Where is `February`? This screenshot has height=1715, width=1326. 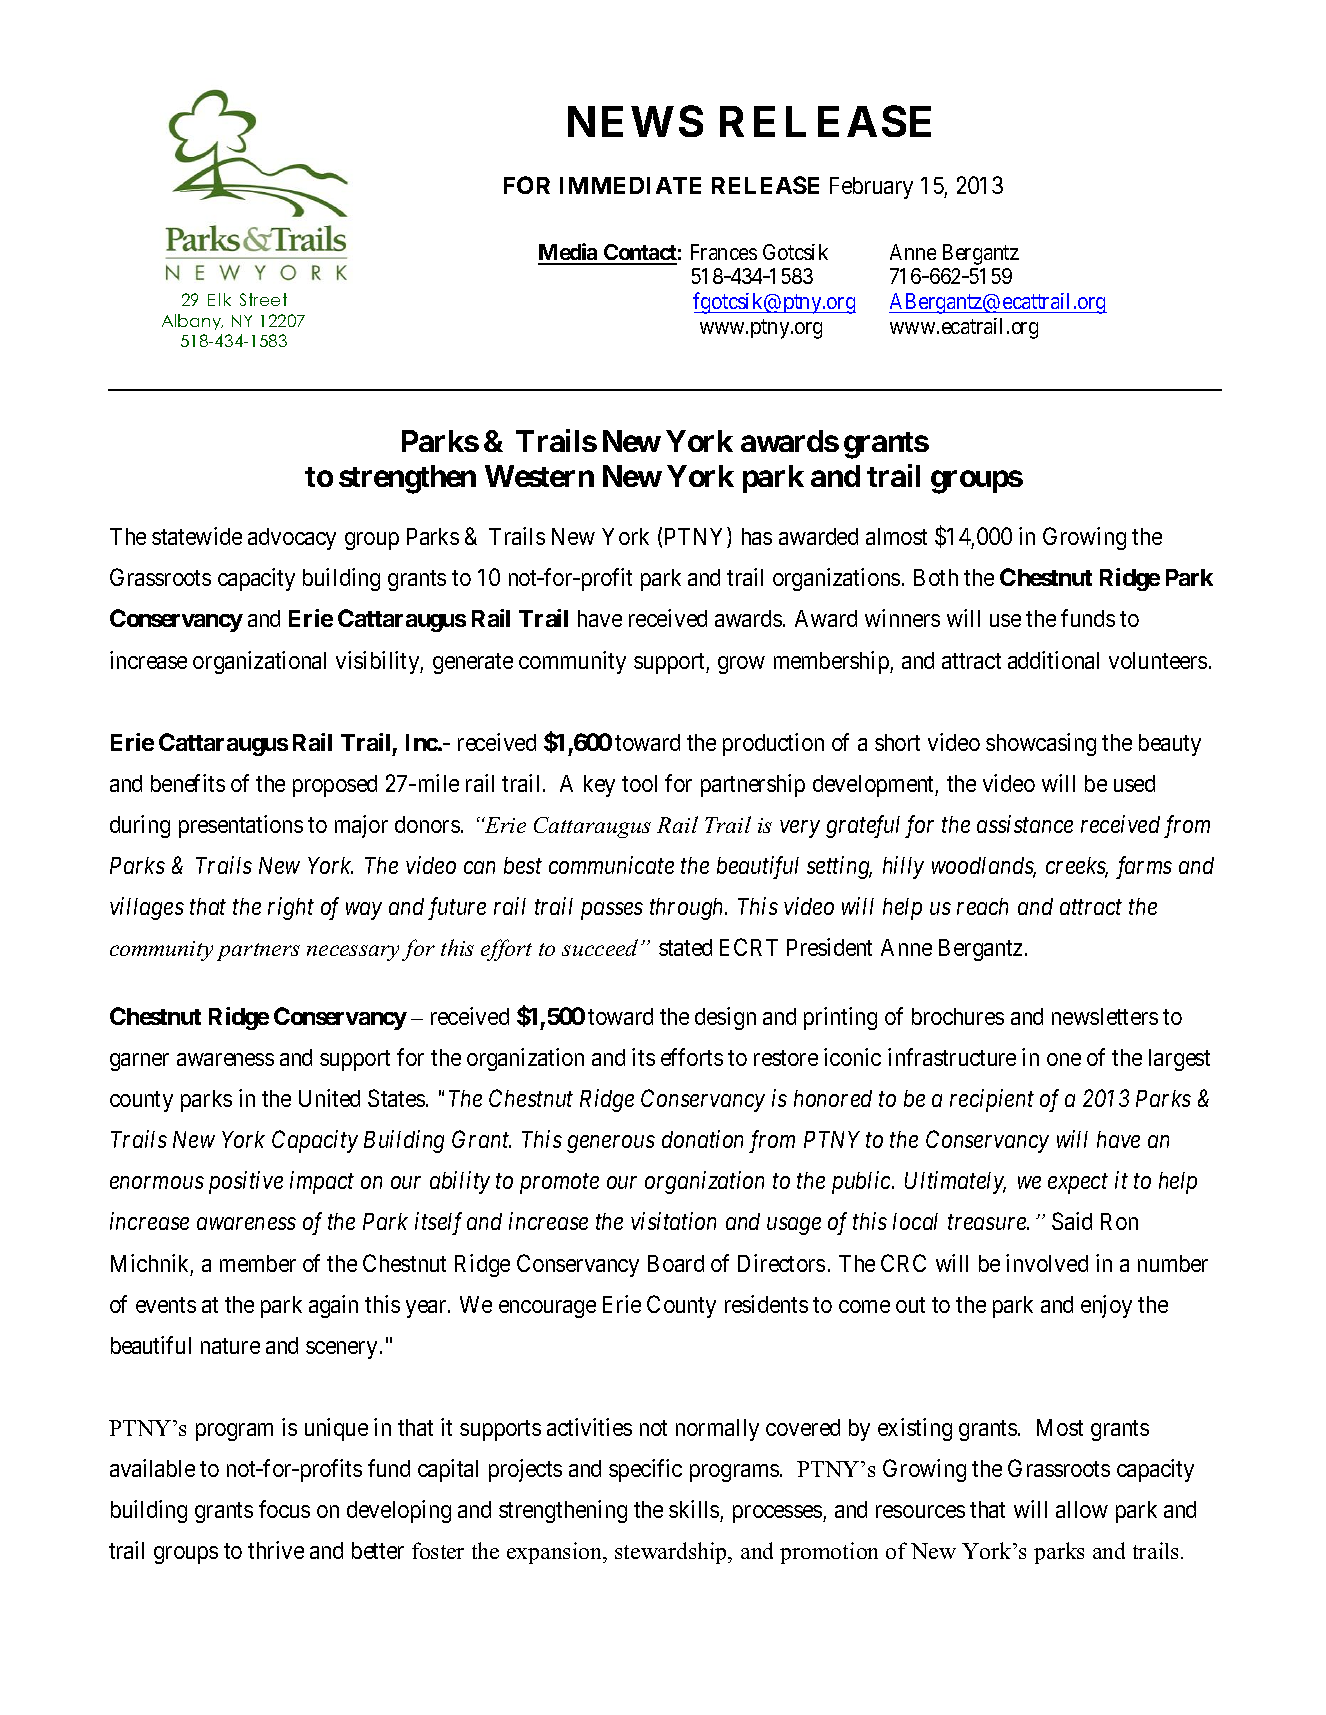
February is located at coordinates (871, 188).
